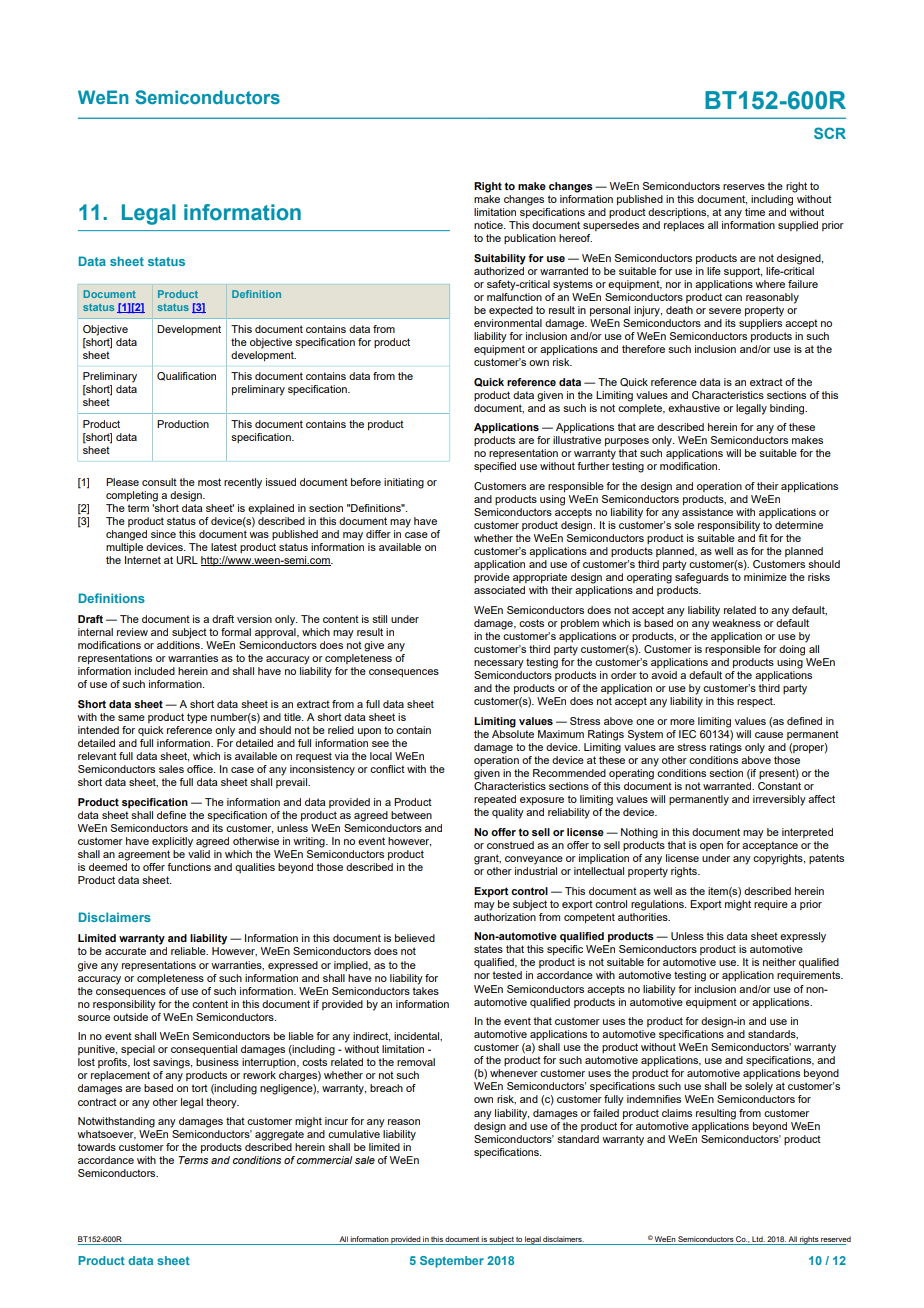  What do you see at coordinates (187, 560) in the screenshot?
I see `URL` at bounding box center [187, 560].
